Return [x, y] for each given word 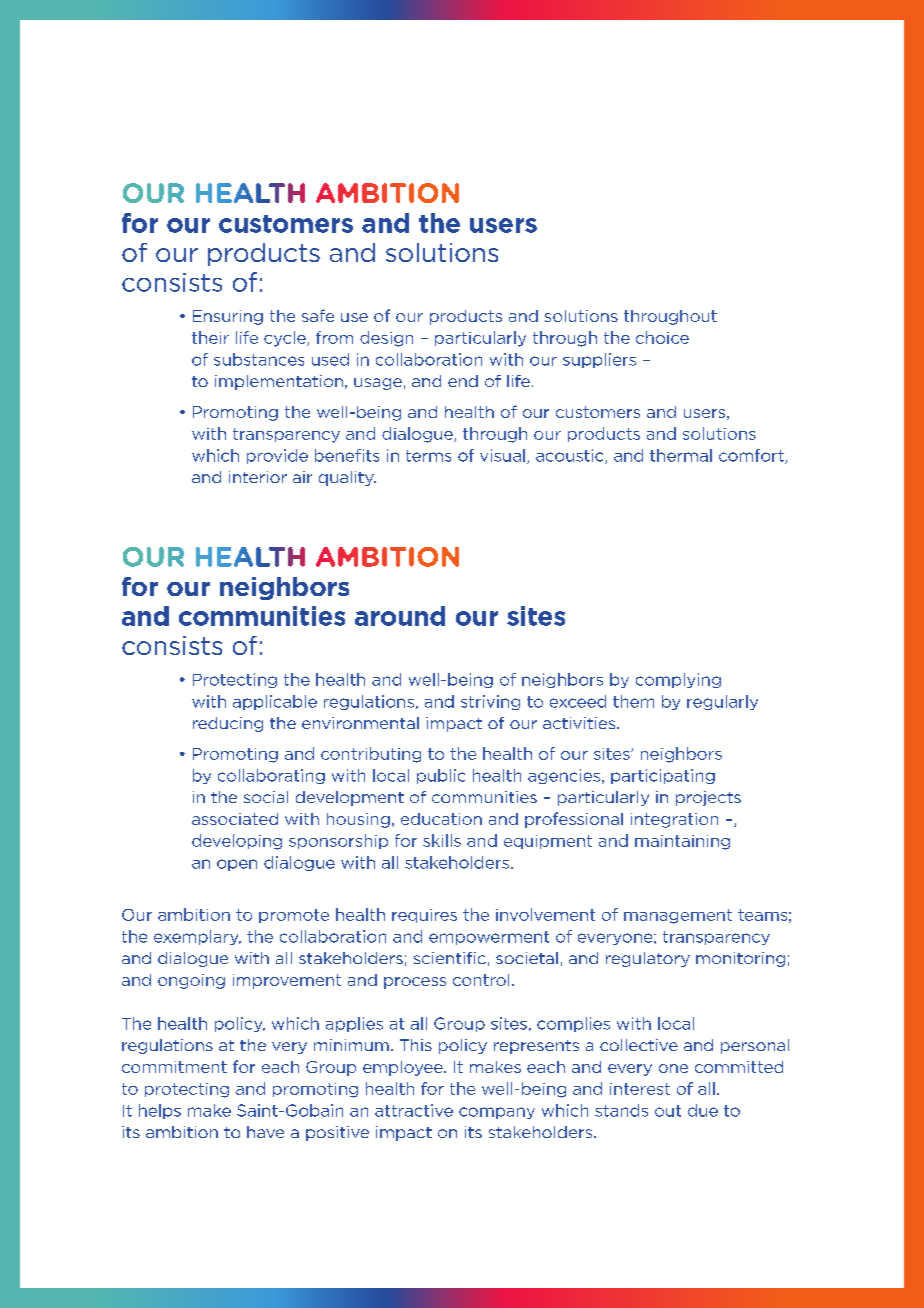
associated [235, 819]
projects [708, 798]
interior [258, 477]
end [463, 381]
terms [428, 456]
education [441, 819]
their [210, 337]
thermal [681, 455]
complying [678, 680]
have [265, 1132]
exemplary [197, 937]
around [400, 616]
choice [662, 337]
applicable [275, 702]
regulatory [648, 959]
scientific [450, 958]
